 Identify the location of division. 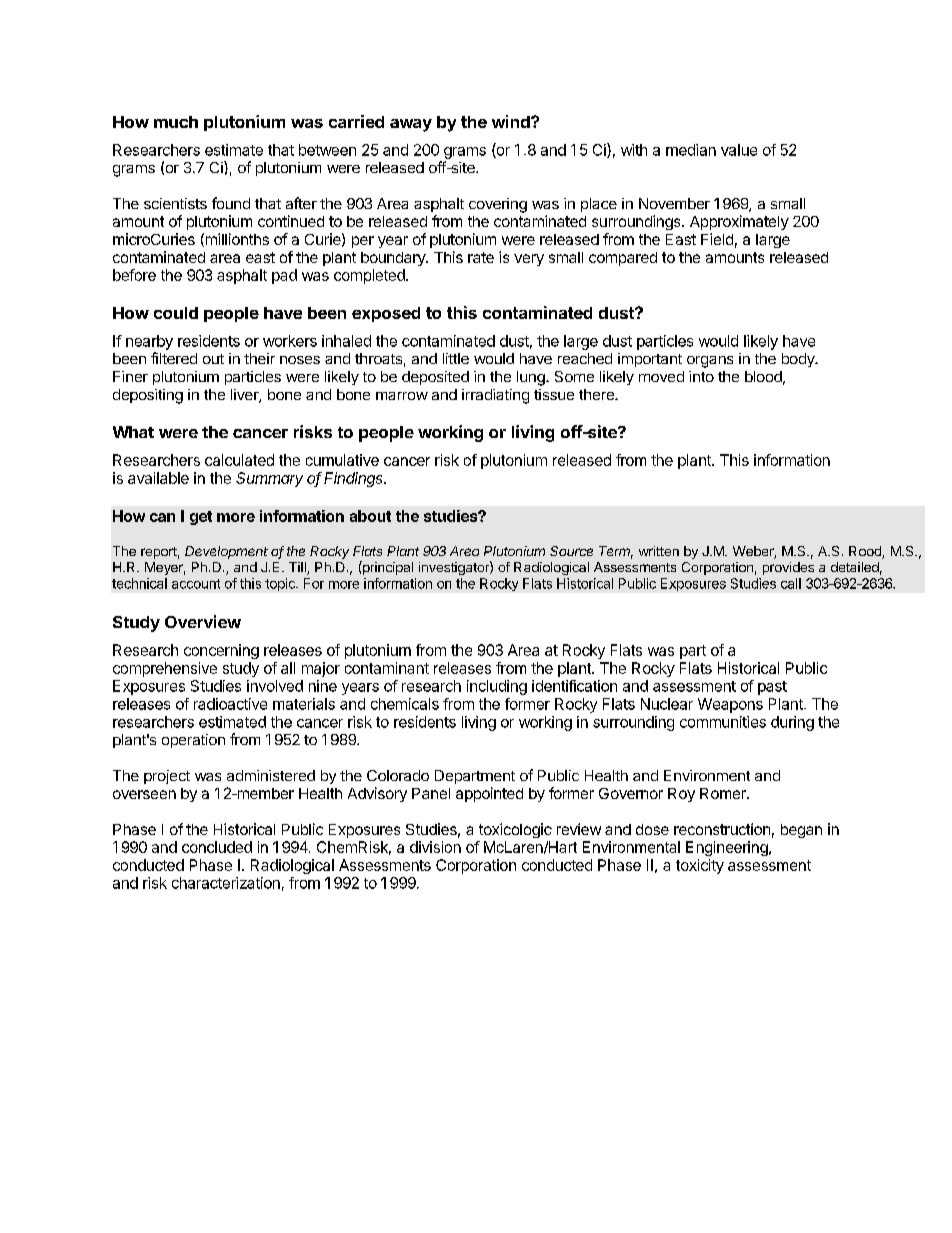
(435, 847).
